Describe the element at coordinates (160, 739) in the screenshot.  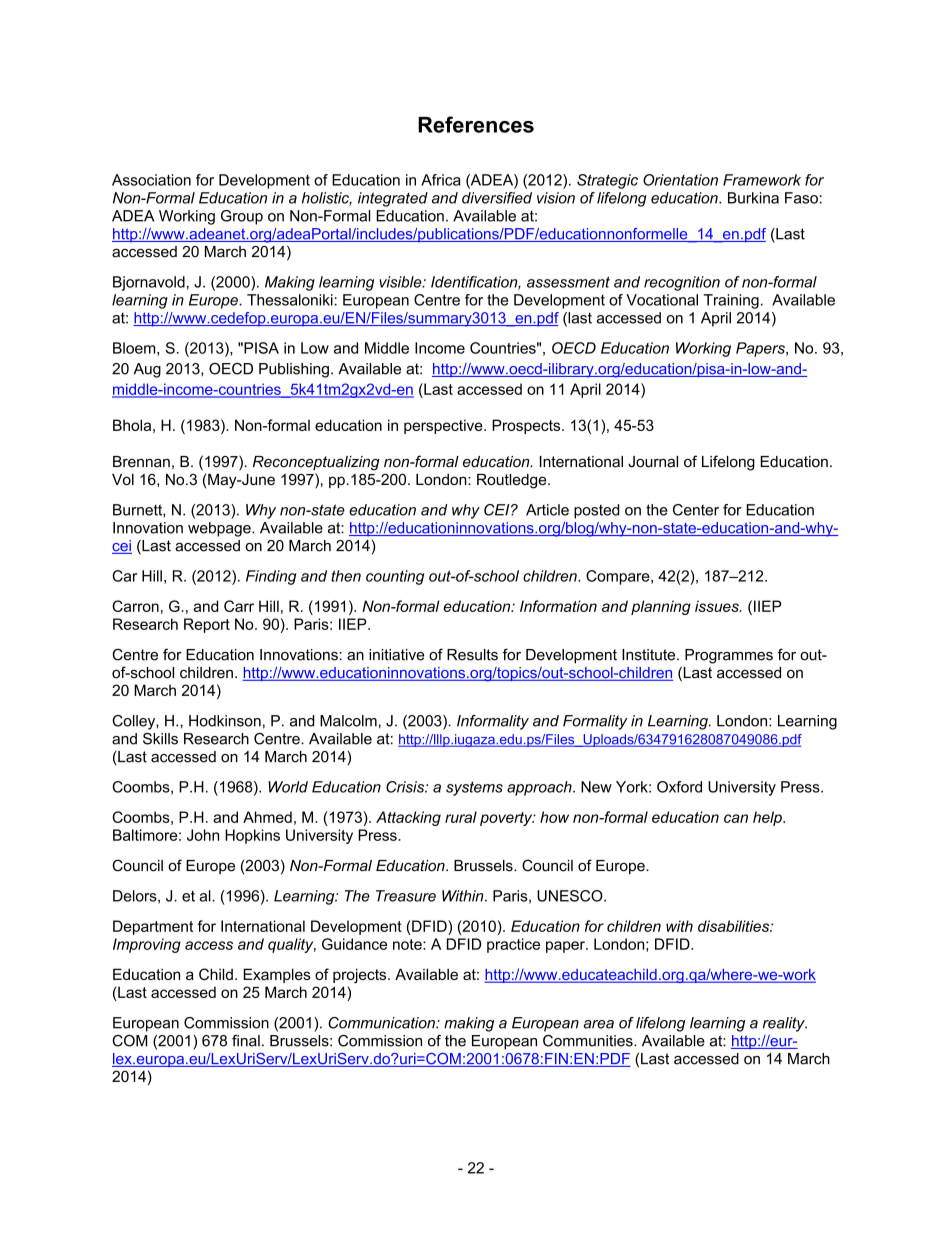
I see `Skills` at that location.
